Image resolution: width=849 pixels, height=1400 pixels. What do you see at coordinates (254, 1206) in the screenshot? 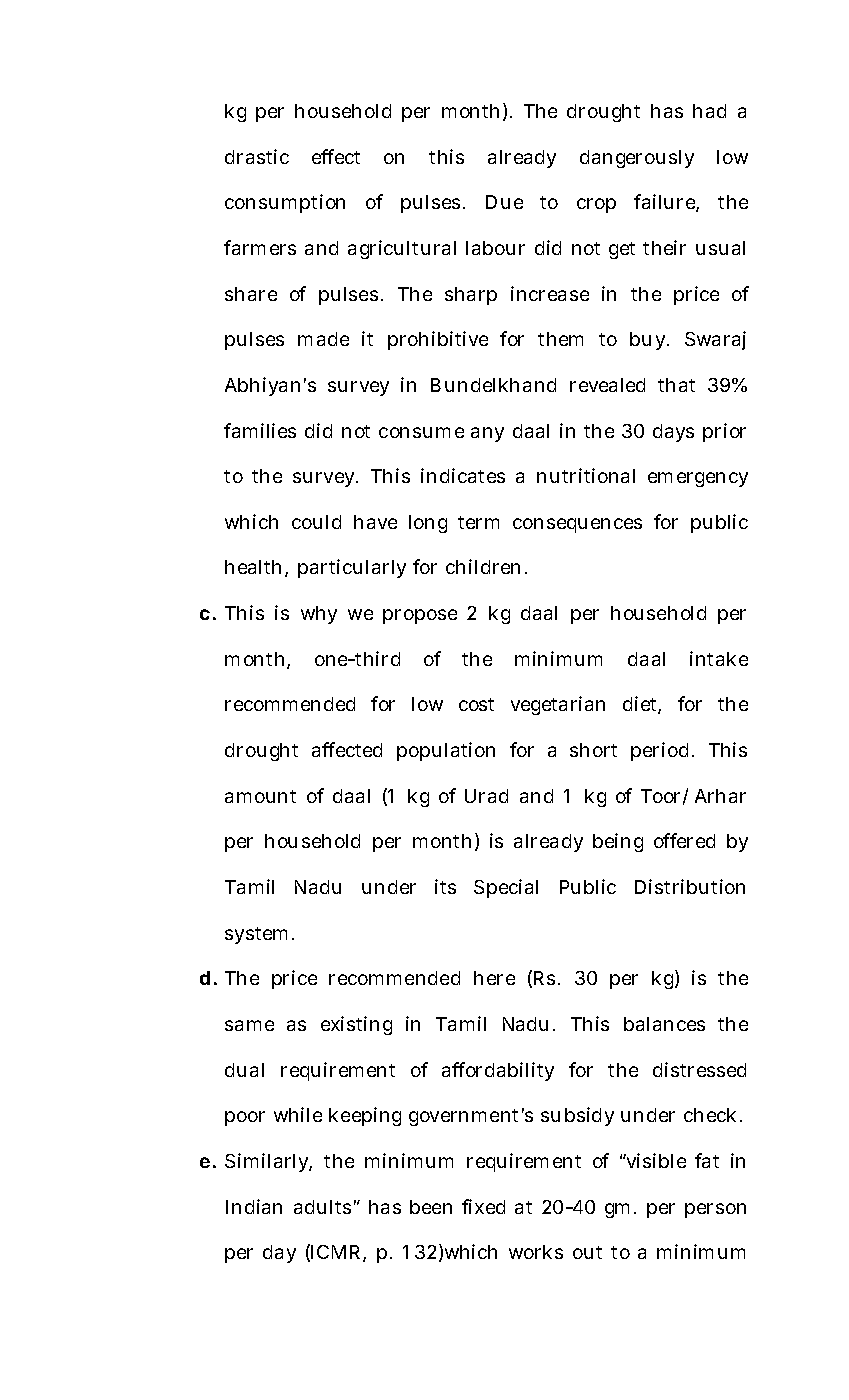
I see `Indian` at bounding box center [254, 1206].
